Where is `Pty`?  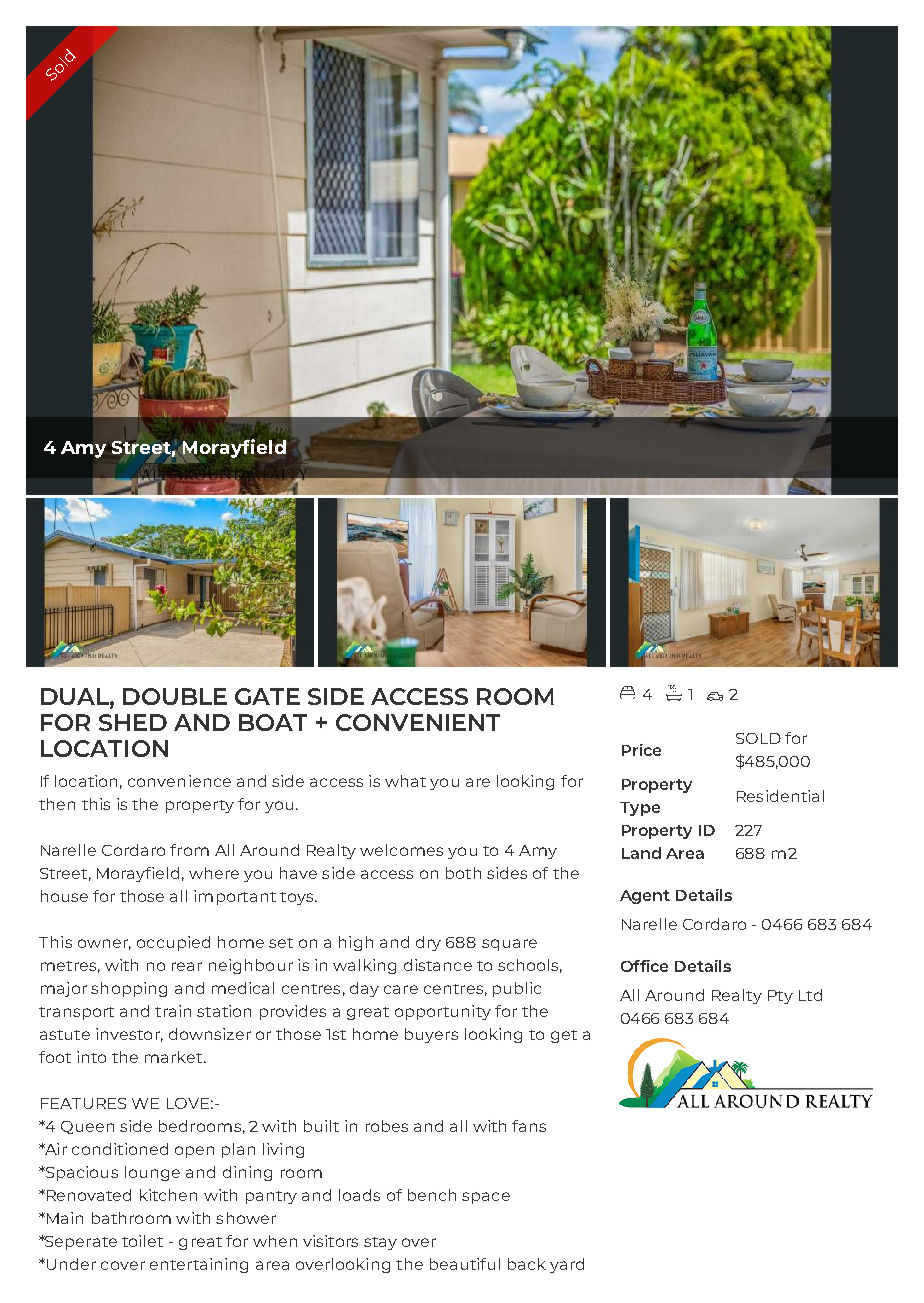
Pty is located at coordinates (780, 997).
